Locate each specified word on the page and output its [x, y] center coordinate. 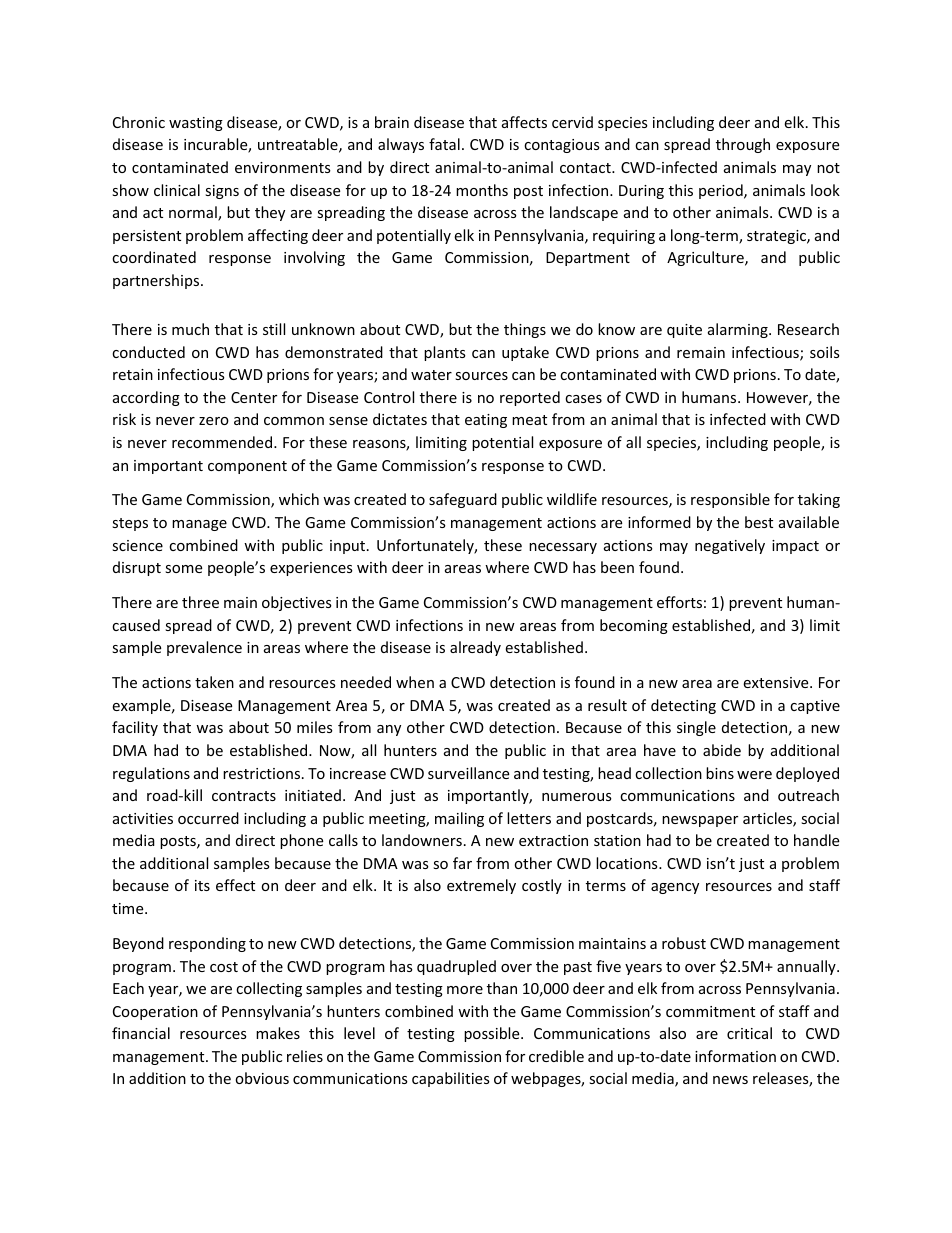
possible [493, 1034]
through [743, 145]
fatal [444, 144]
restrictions [263, 773]
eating [486, 421]
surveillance [468, 773]
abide [722, 750]
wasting [196, 124]
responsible [730, 500]
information [735, 1056]
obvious [262, 1078]
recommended [222, 442]
